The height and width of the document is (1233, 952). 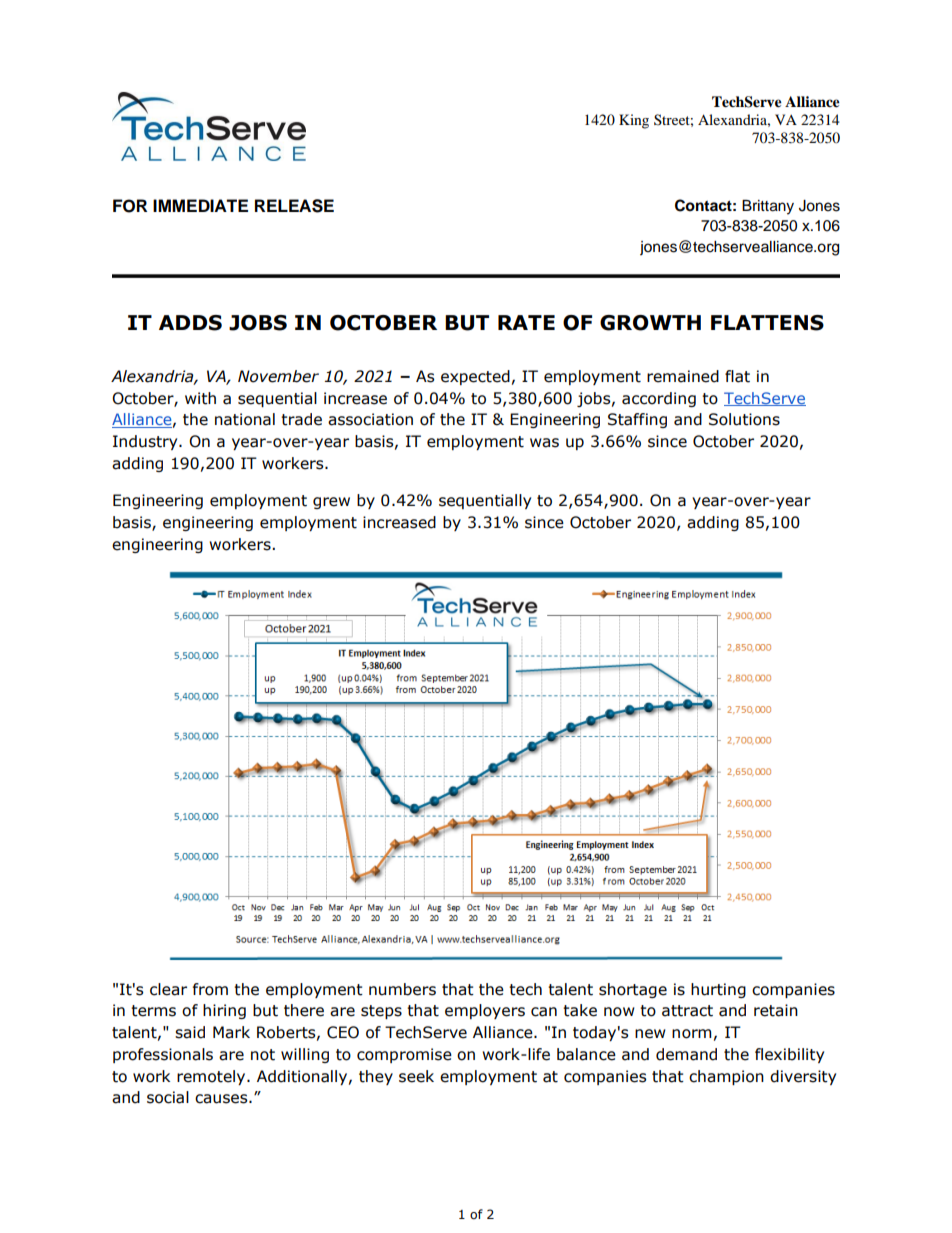 What do you see at coordinates (212, 1077) in the document?
I see `remotely` at bounding box center [212, 1077].
